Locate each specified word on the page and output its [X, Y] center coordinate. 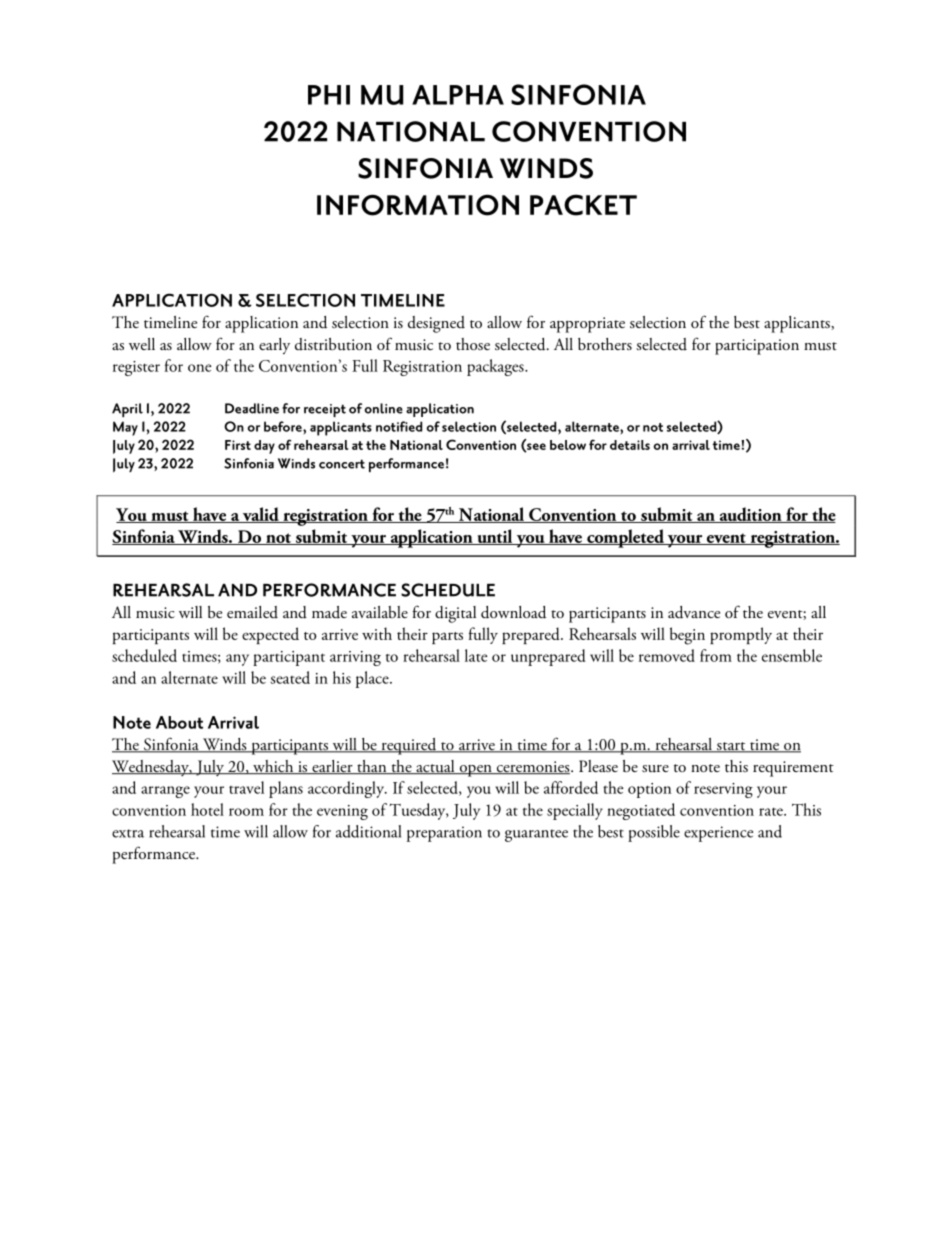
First [238, 445]
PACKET [583, 205]
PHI [329, 95]
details [630, 445]
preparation [444, 834]
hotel [207, 809]
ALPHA [458, 95]
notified [399, 426]
